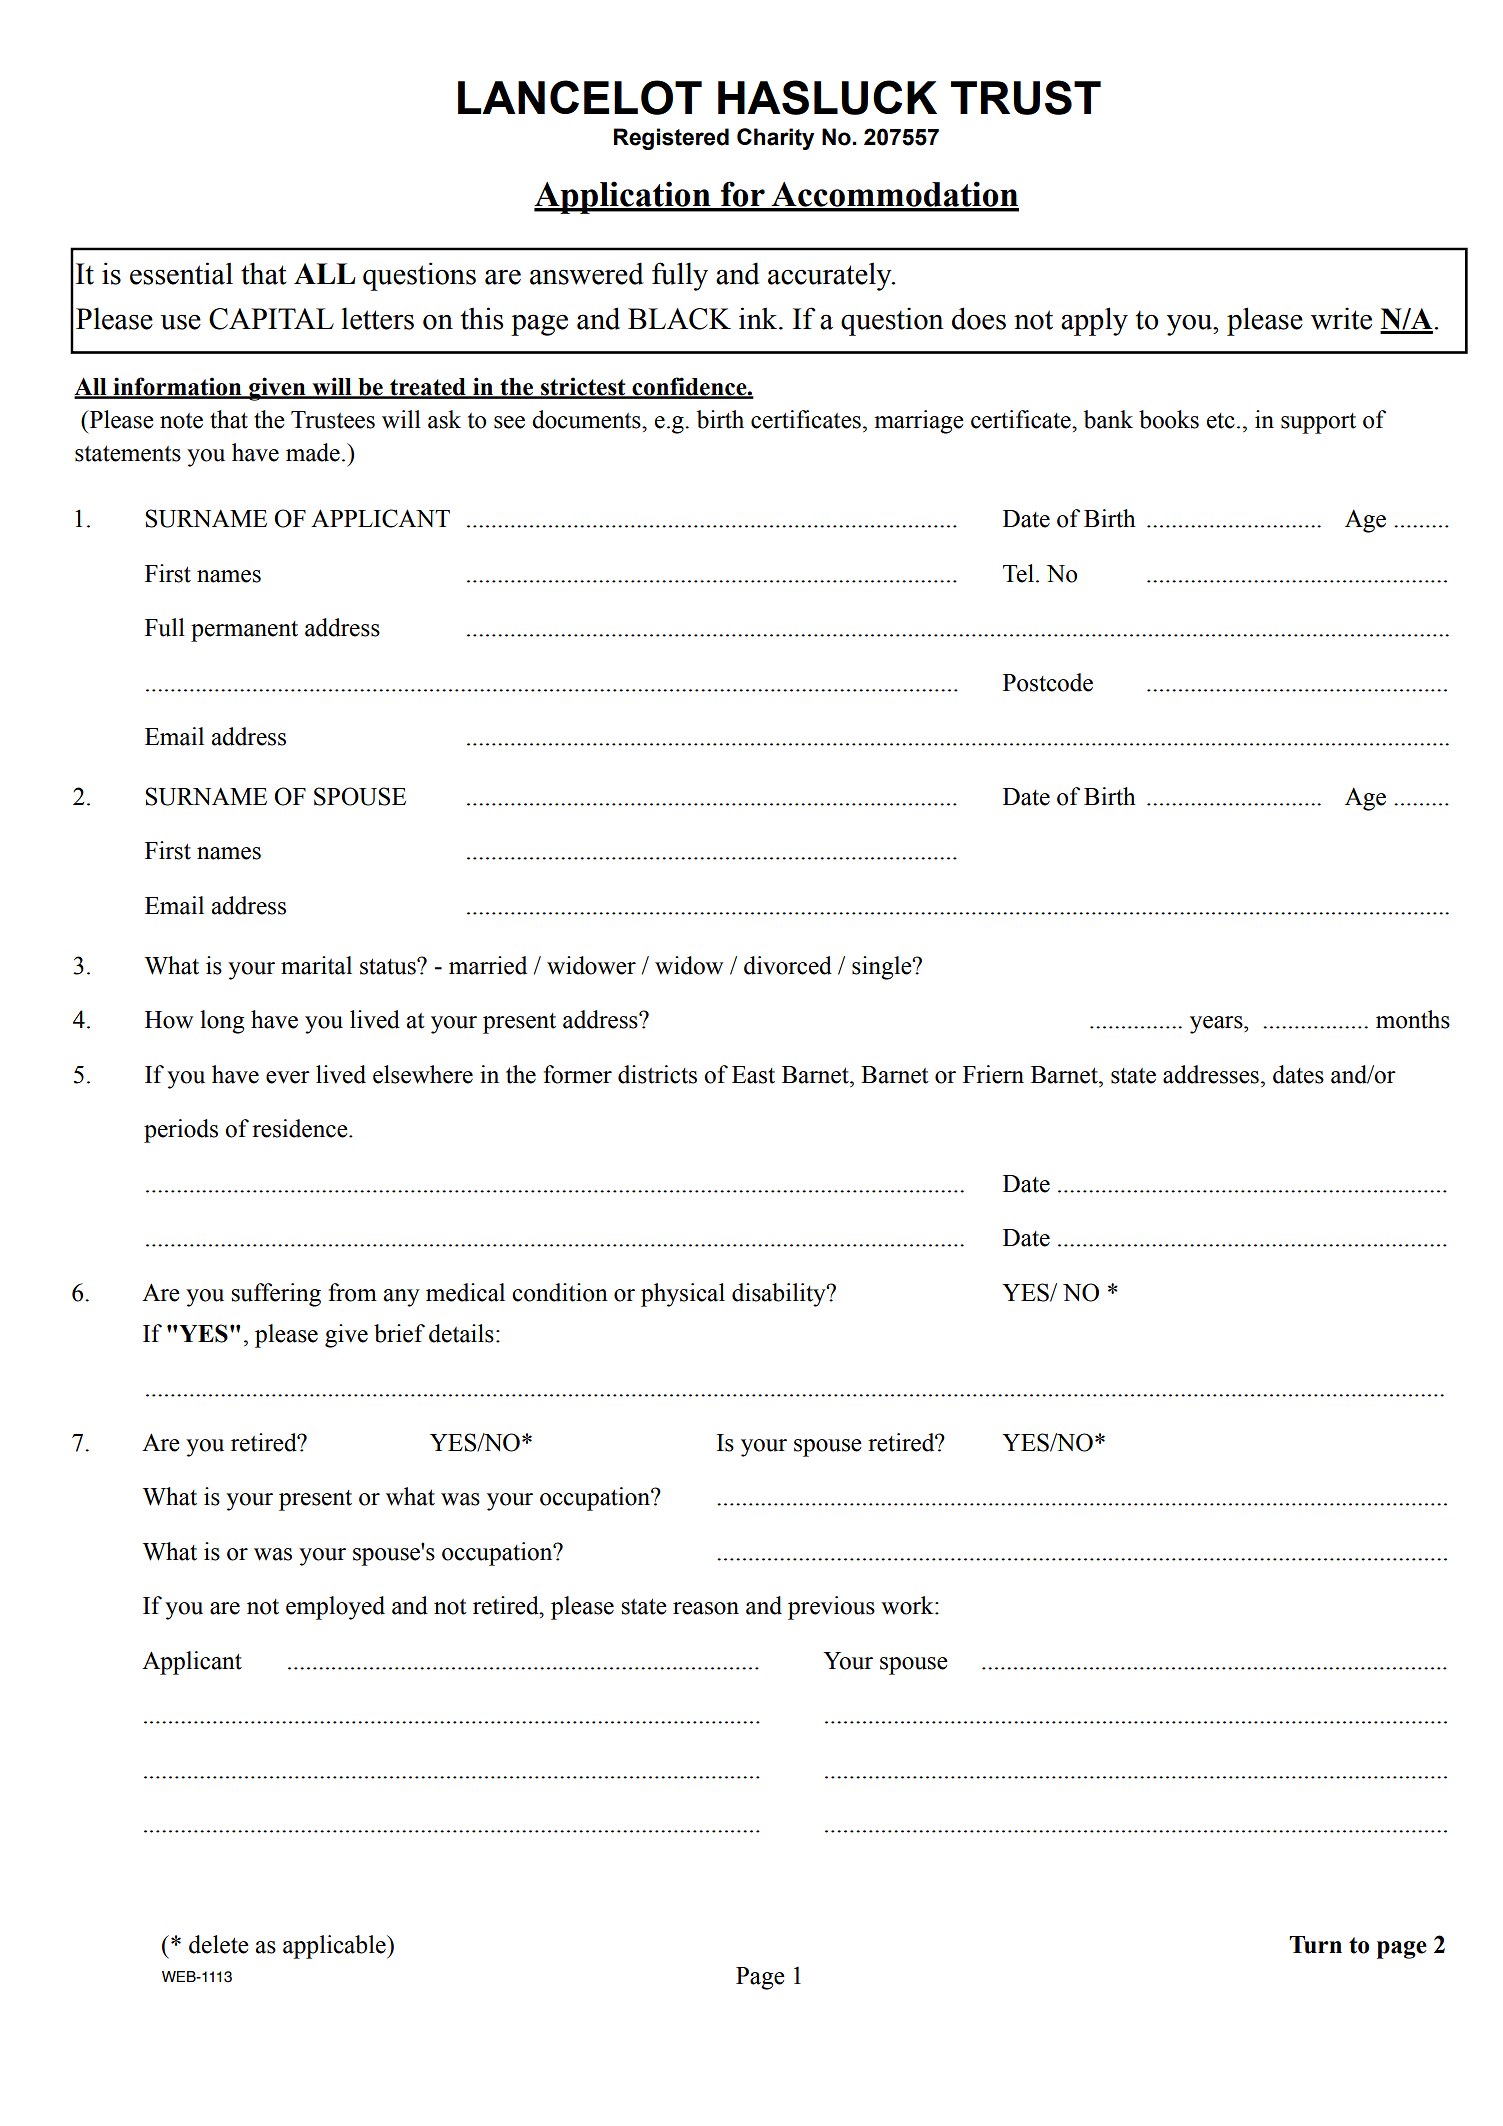 This image has height=2126, width=1503. Describe the element at coordinates (1341, 318) in the image. I see `write` at that location.
